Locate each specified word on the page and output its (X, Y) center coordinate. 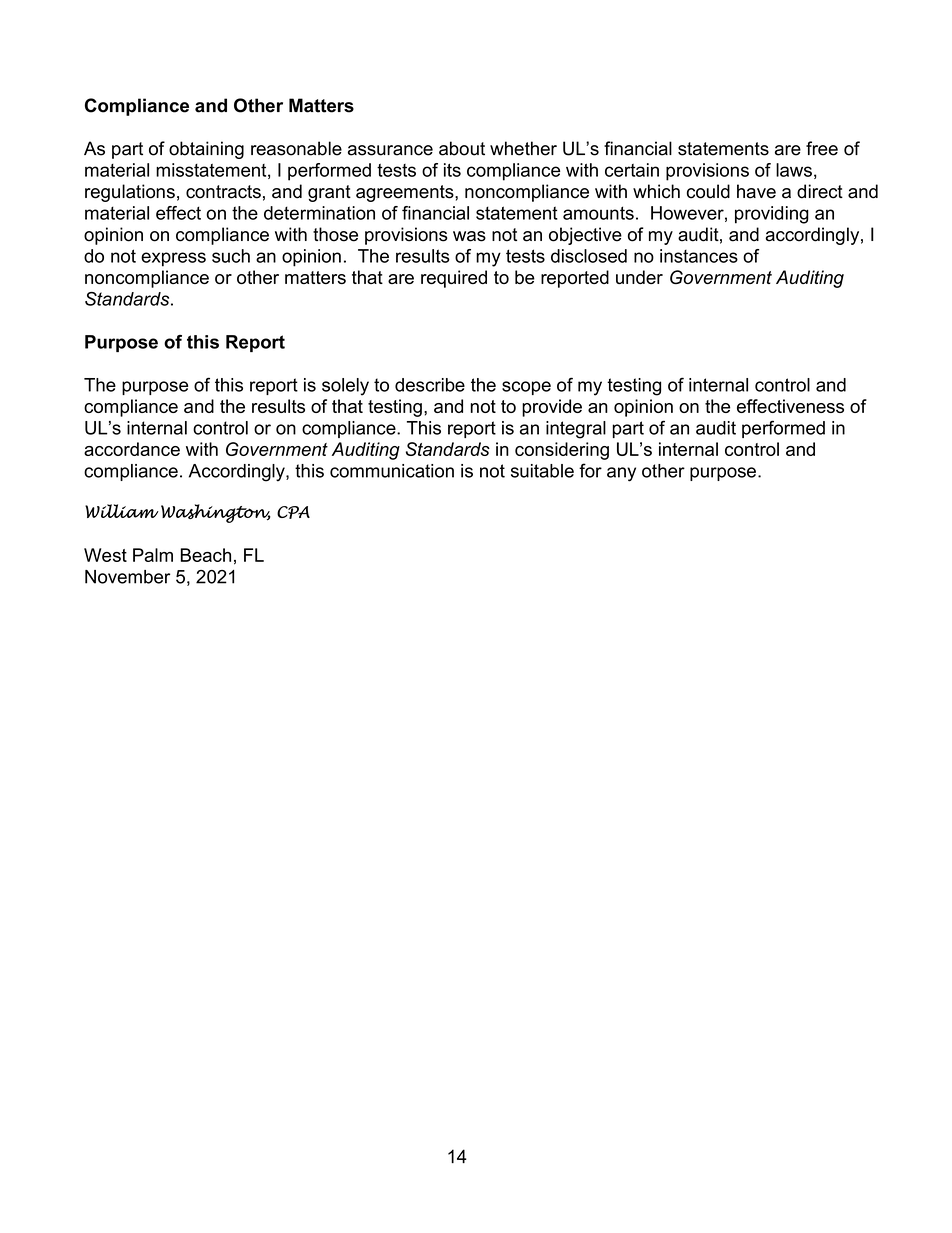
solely (345, 387)
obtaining (206, 150)
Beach (206, 555)
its (452, 170)
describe (430, 385)
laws (794, 170)
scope (526, 388)
